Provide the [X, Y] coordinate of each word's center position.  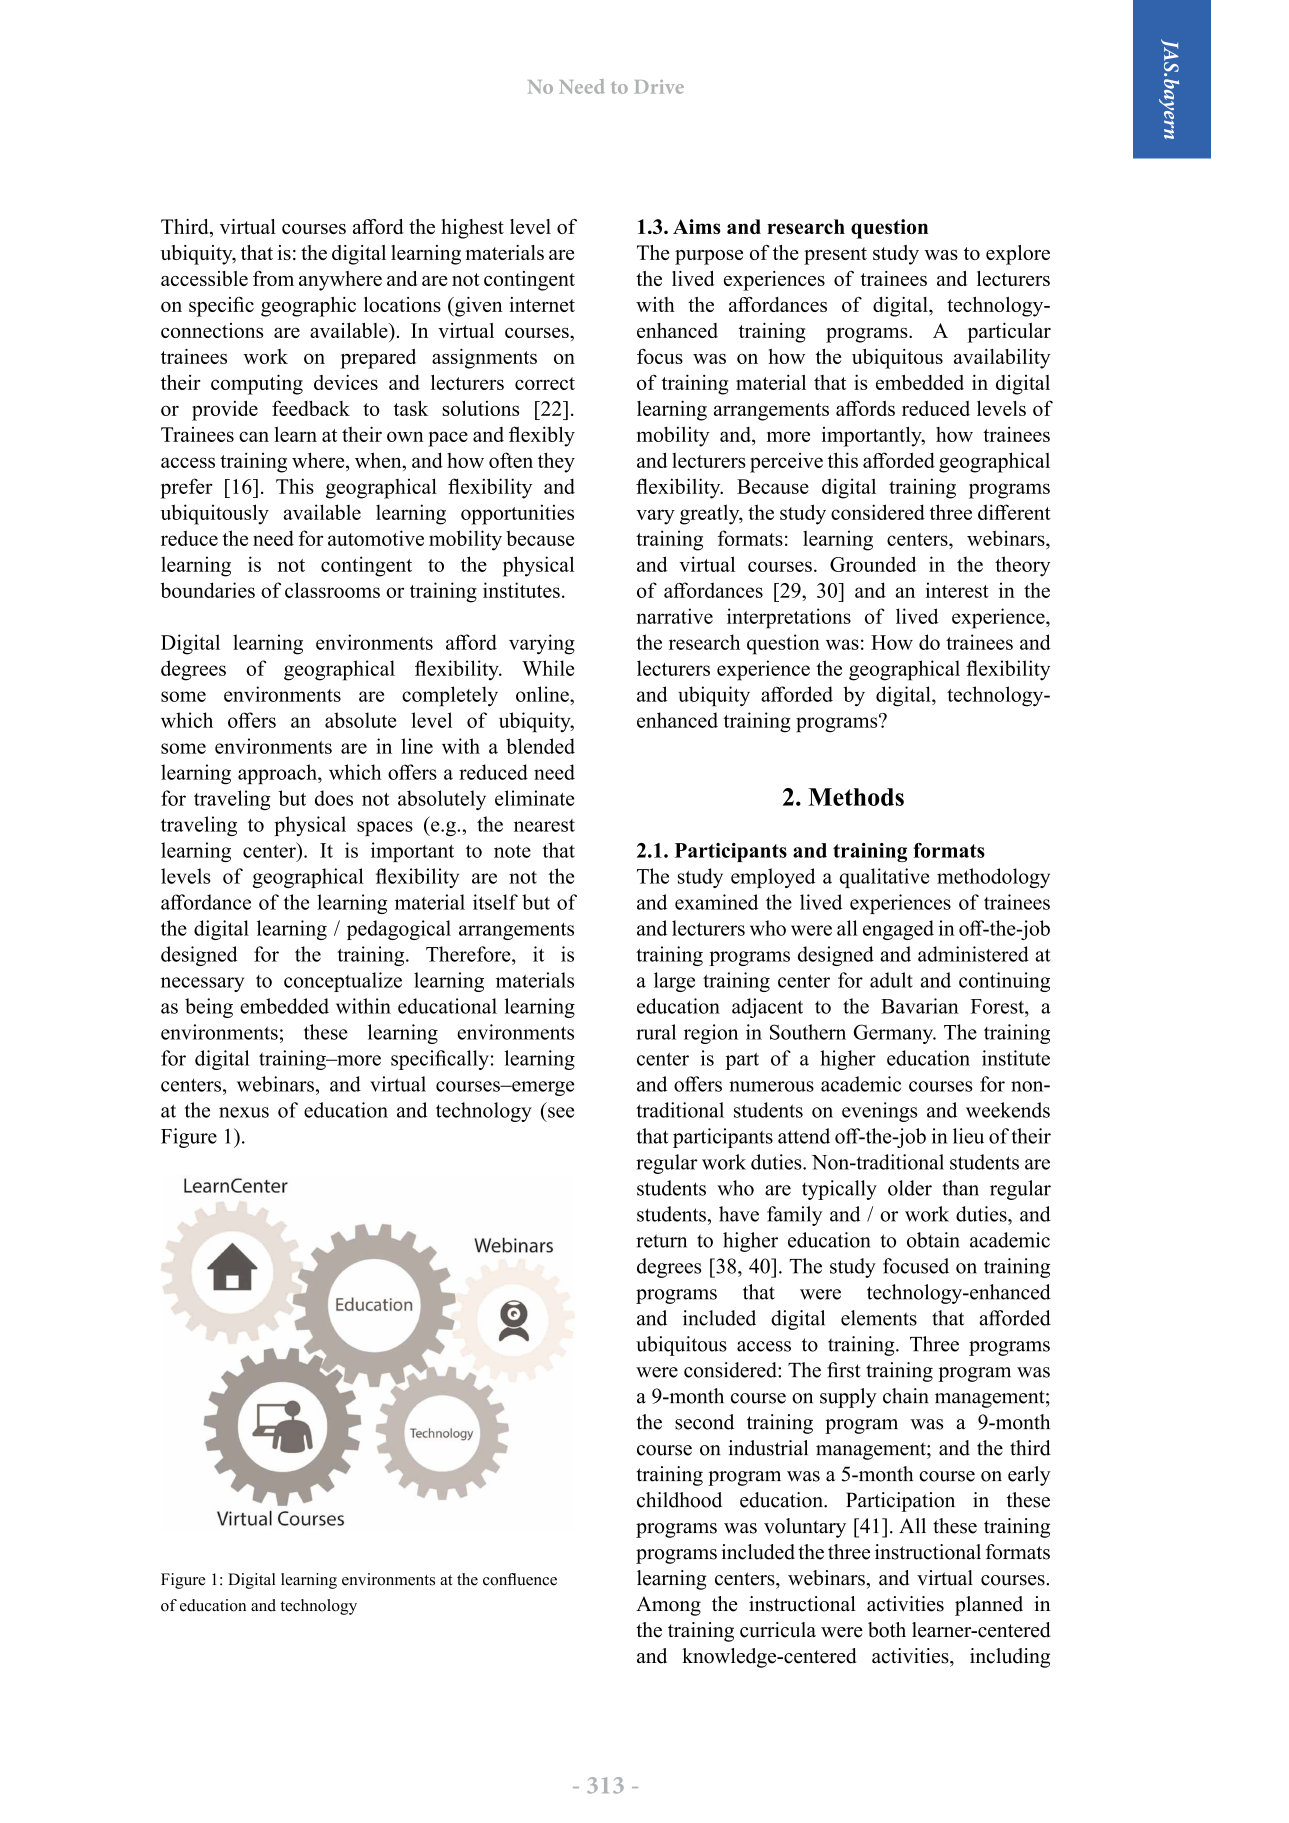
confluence [520, 1579]
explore [1018, 255]
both [887, 1630]
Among [668, 1606]
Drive [659, 87]
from [273, 278]
